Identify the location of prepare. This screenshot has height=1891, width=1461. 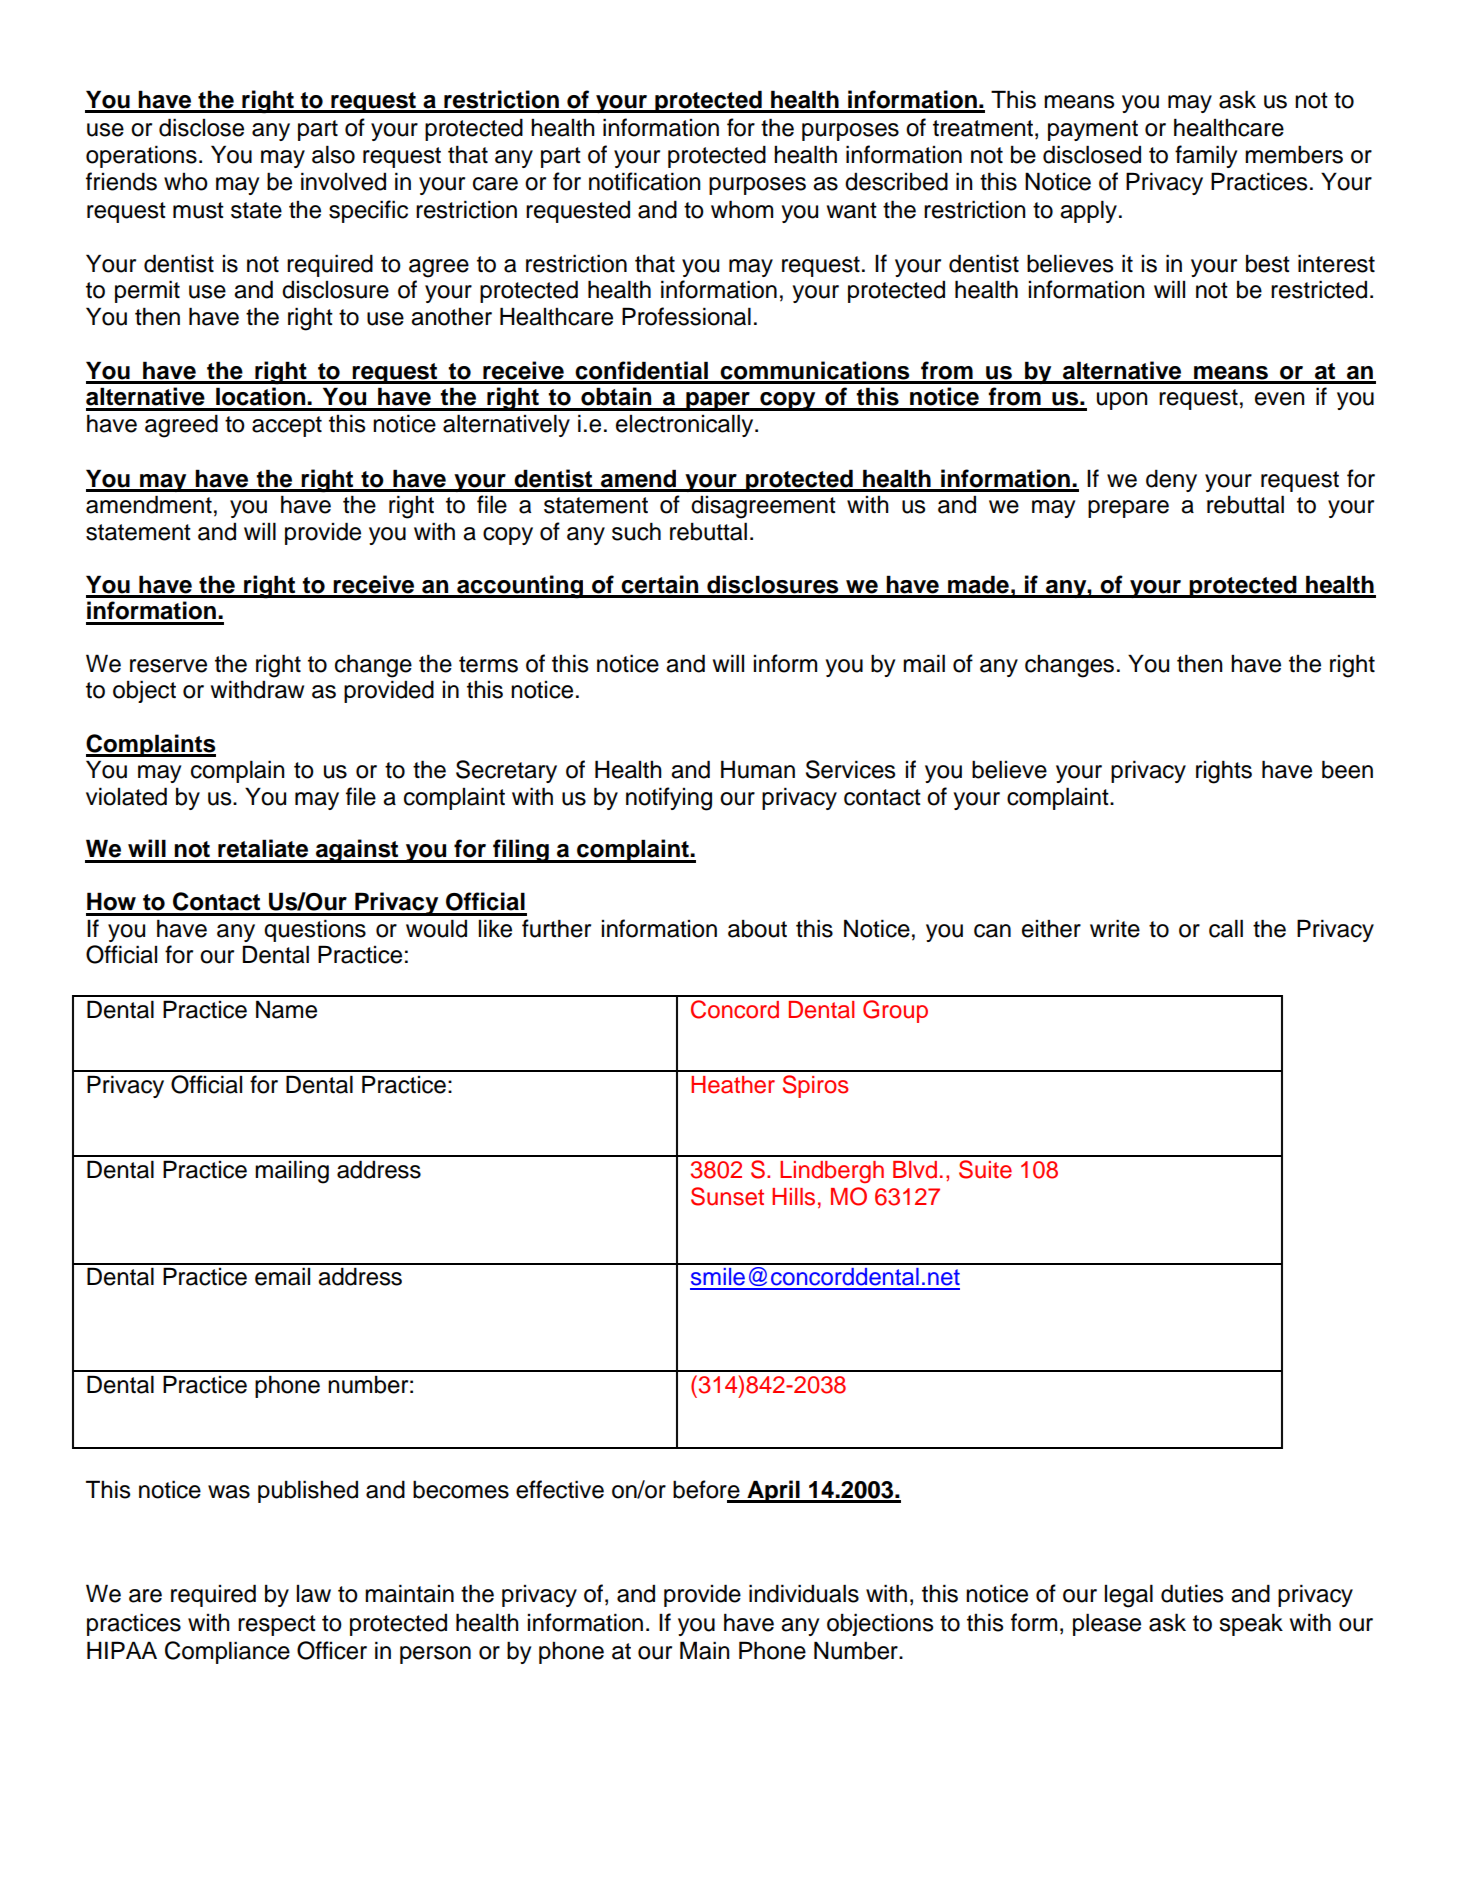
(1128, 509).
